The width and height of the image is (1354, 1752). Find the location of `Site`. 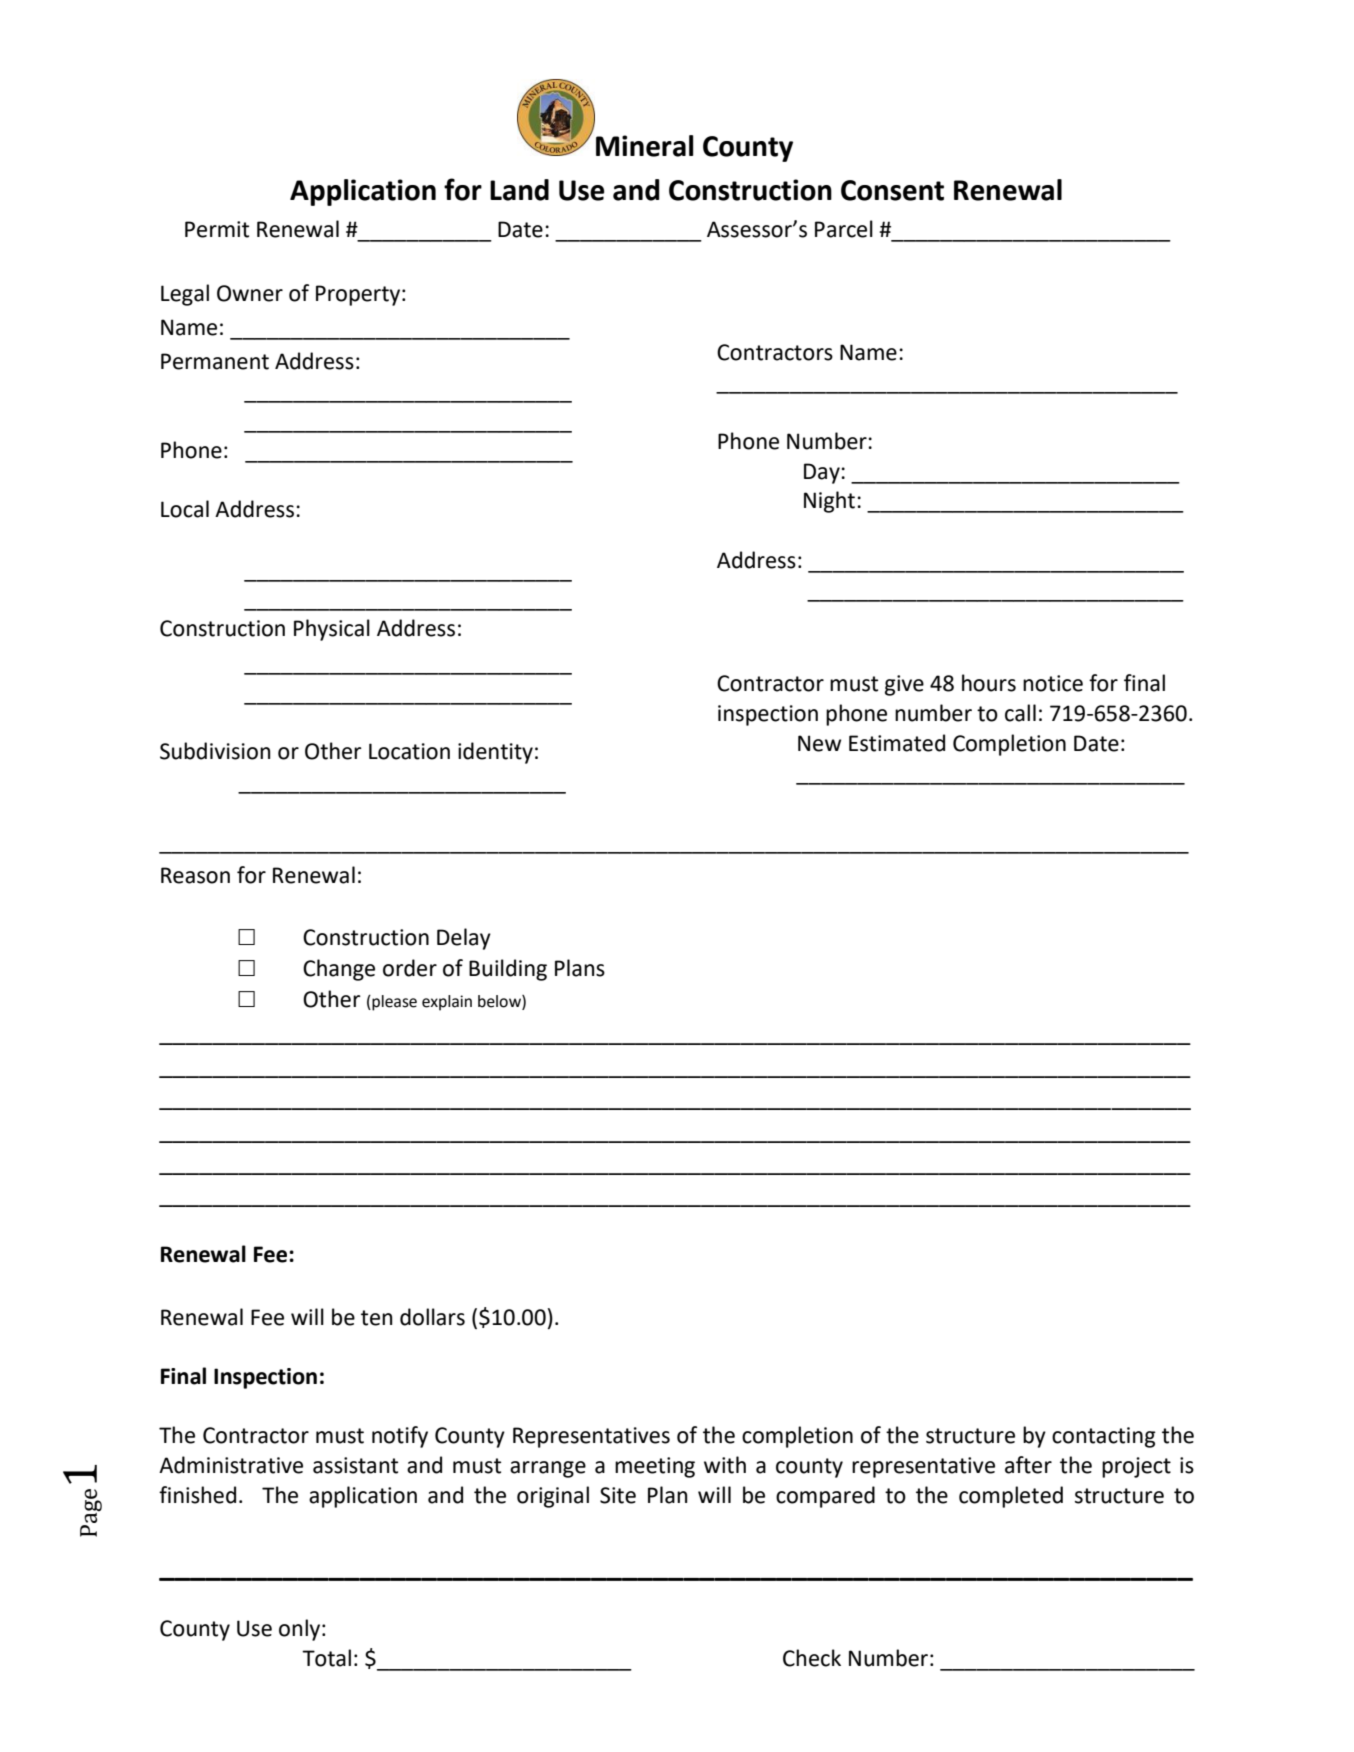

Site is located at coordinates (618, 1495).
